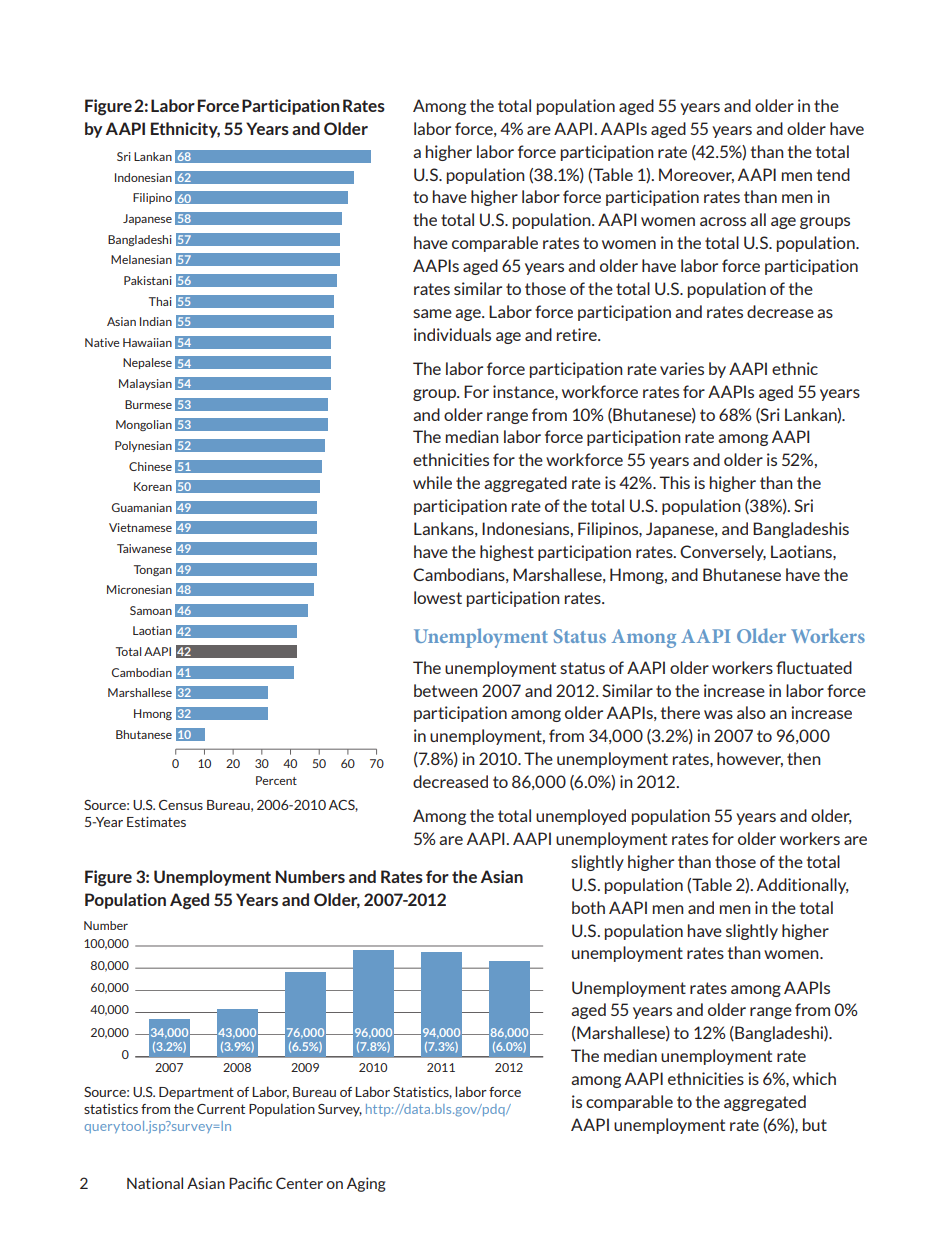 The width and height of the document is (952, 1233). What do you see at coordinates (452, 334) in the document?
I see `individuals` at bounding box center [452, 334].
